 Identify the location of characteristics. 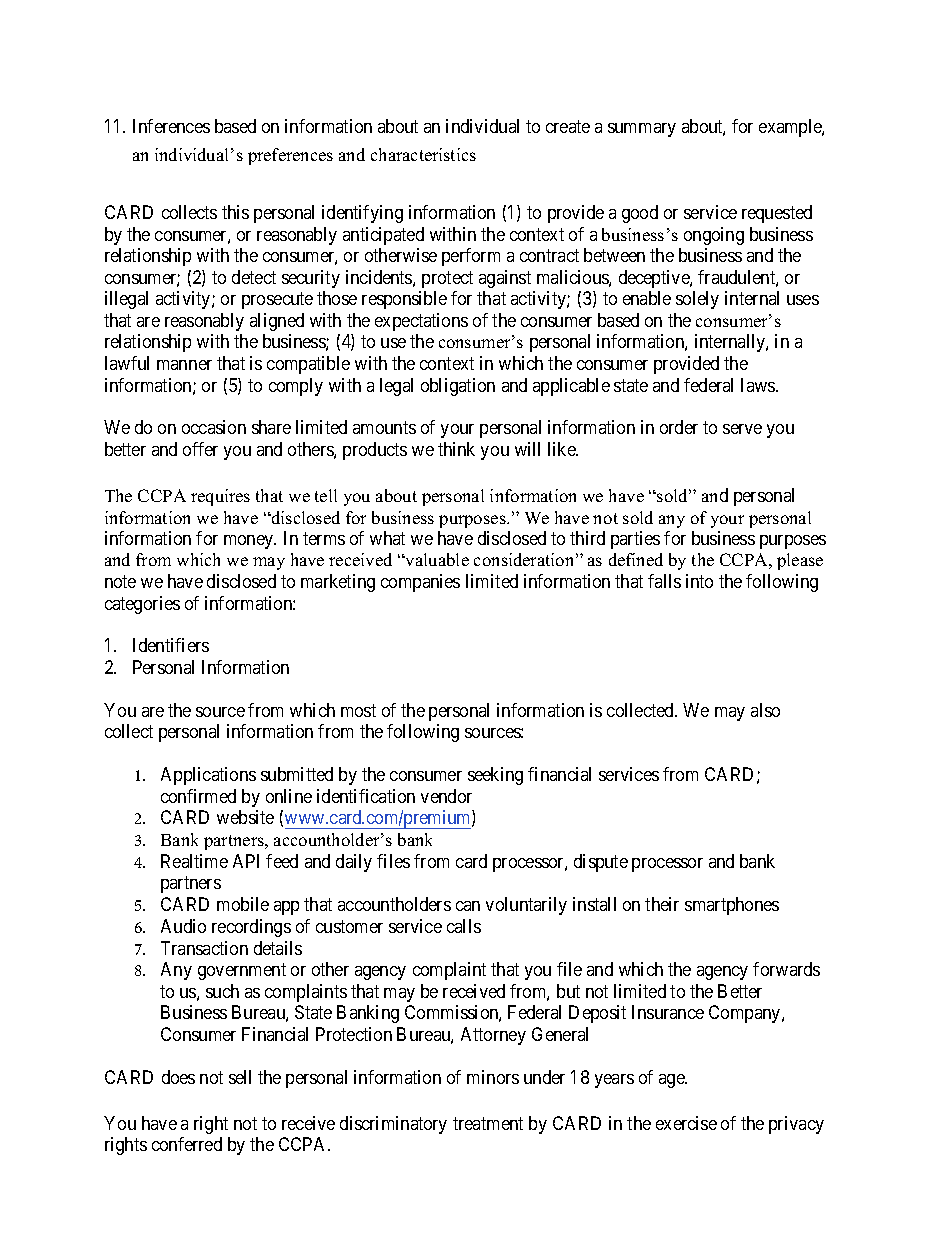
(423, 154).
